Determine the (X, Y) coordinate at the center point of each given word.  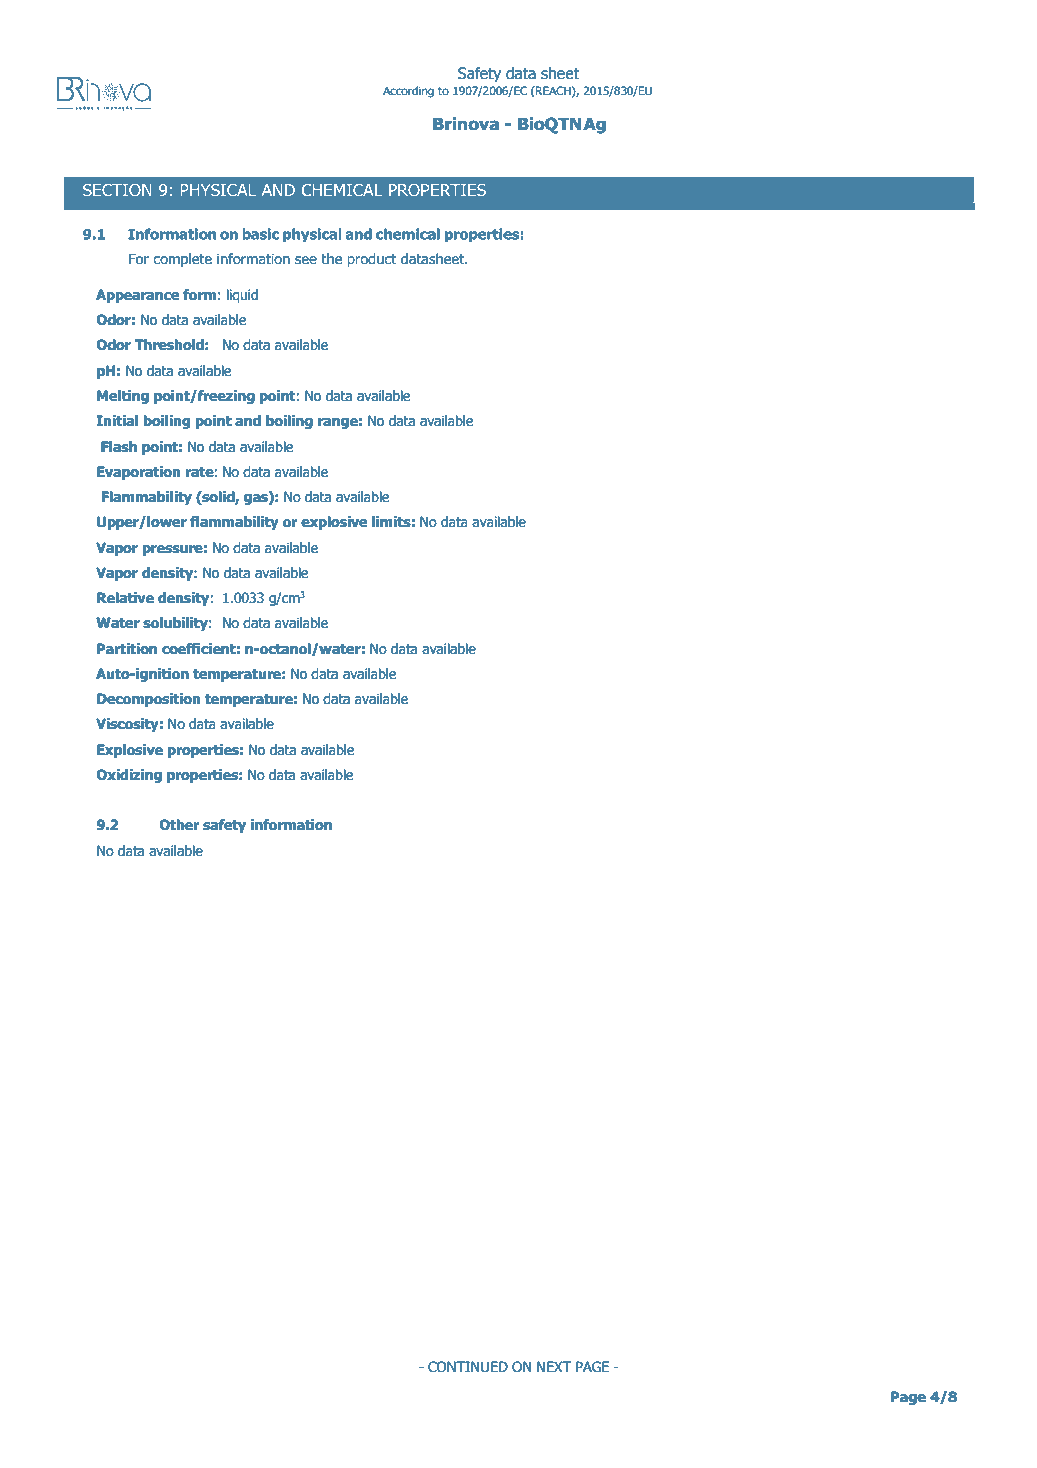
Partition (127, 649)
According (408, 92)
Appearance (137, 296)
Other (179, 825)
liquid (242, 296)
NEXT (554, 1366)
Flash (119, 447)
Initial (117, 421)
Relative (125, 598)
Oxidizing (129, 776)
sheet (560, 73)
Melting (123, 397)
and (248, 421)
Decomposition (149, 700)
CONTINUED (468, 1367)
